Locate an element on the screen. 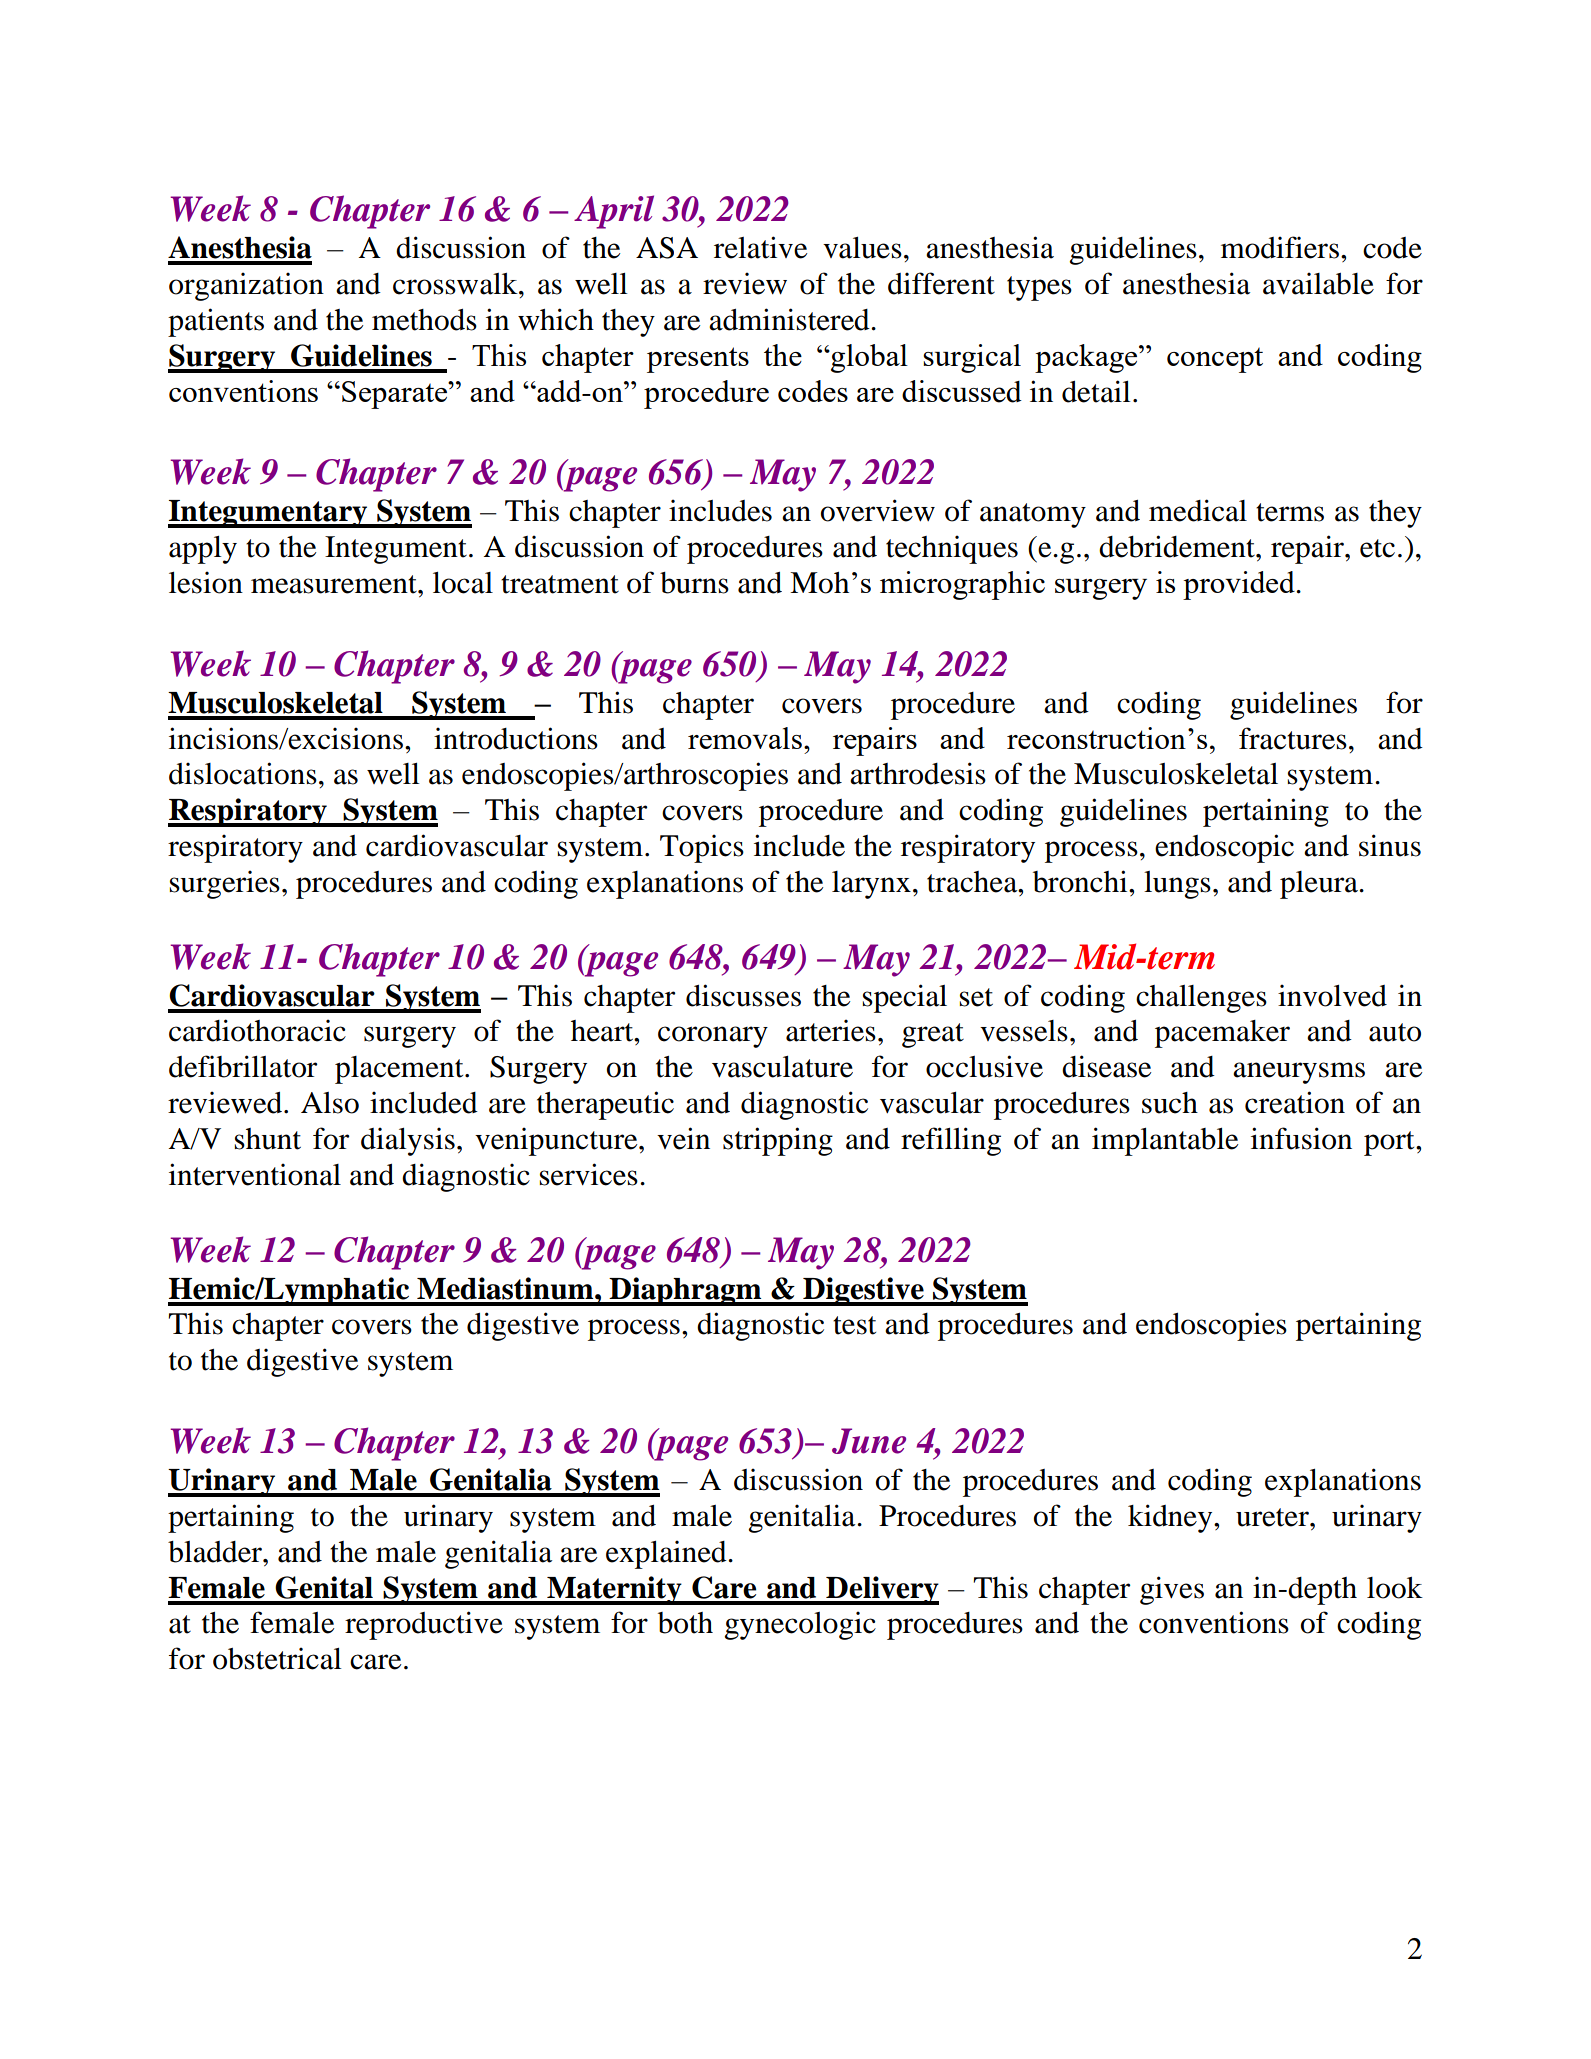 This screenshot has height=2059, width=1591. dislocations is located at coordinates (243, 773).
